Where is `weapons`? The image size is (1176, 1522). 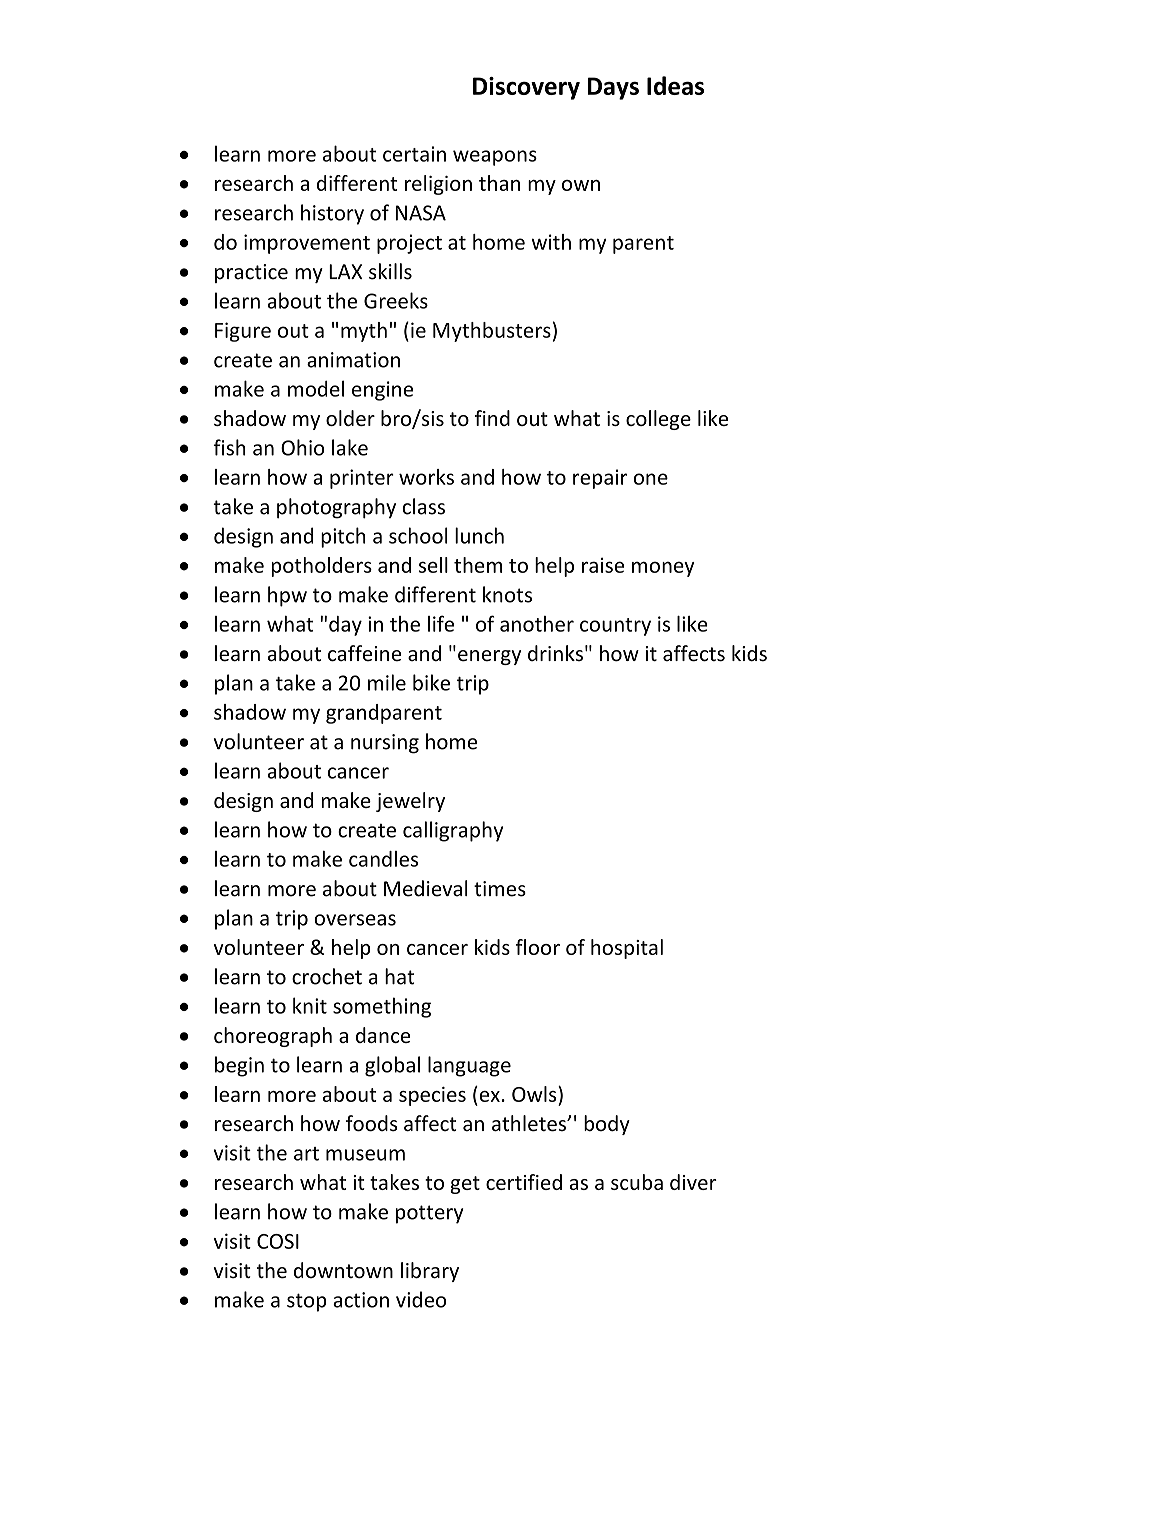 weapons is located at coordinates (495, 158).
